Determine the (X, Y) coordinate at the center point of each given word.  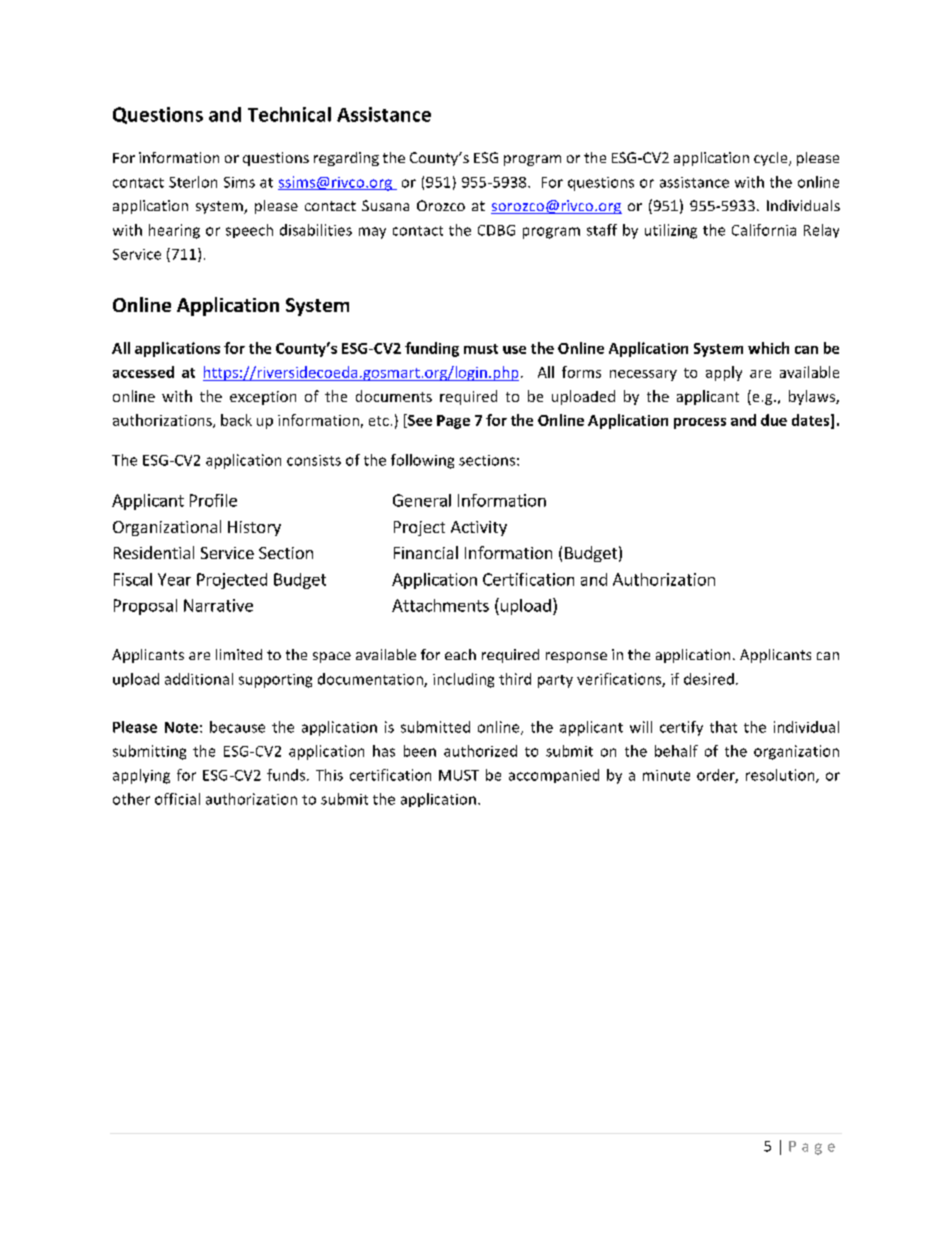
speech (249, 231)
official (177, 799)
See (419, 421)
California (764, 230)
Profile (213, 500)
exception (263, 398)
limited (239, 654)
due (774, 420)
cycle (772, 159)
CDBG (496, 230)
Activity (479, 528)
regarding (346, 159)
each (460, 654)
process (700, 423)
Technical (289, 114)
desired (709, 679)
